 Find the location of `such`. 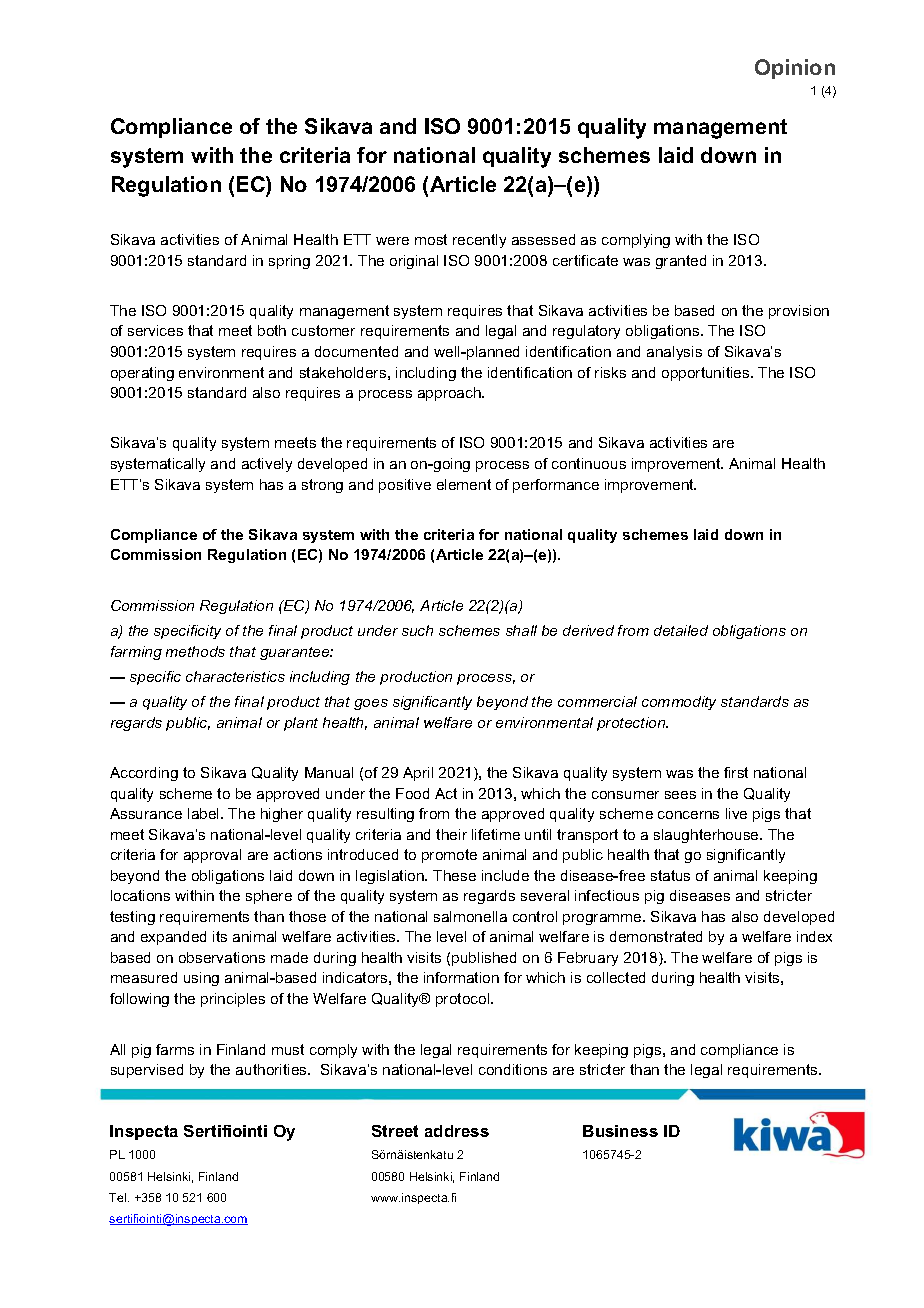

such is located at coordinates (417, 630).
